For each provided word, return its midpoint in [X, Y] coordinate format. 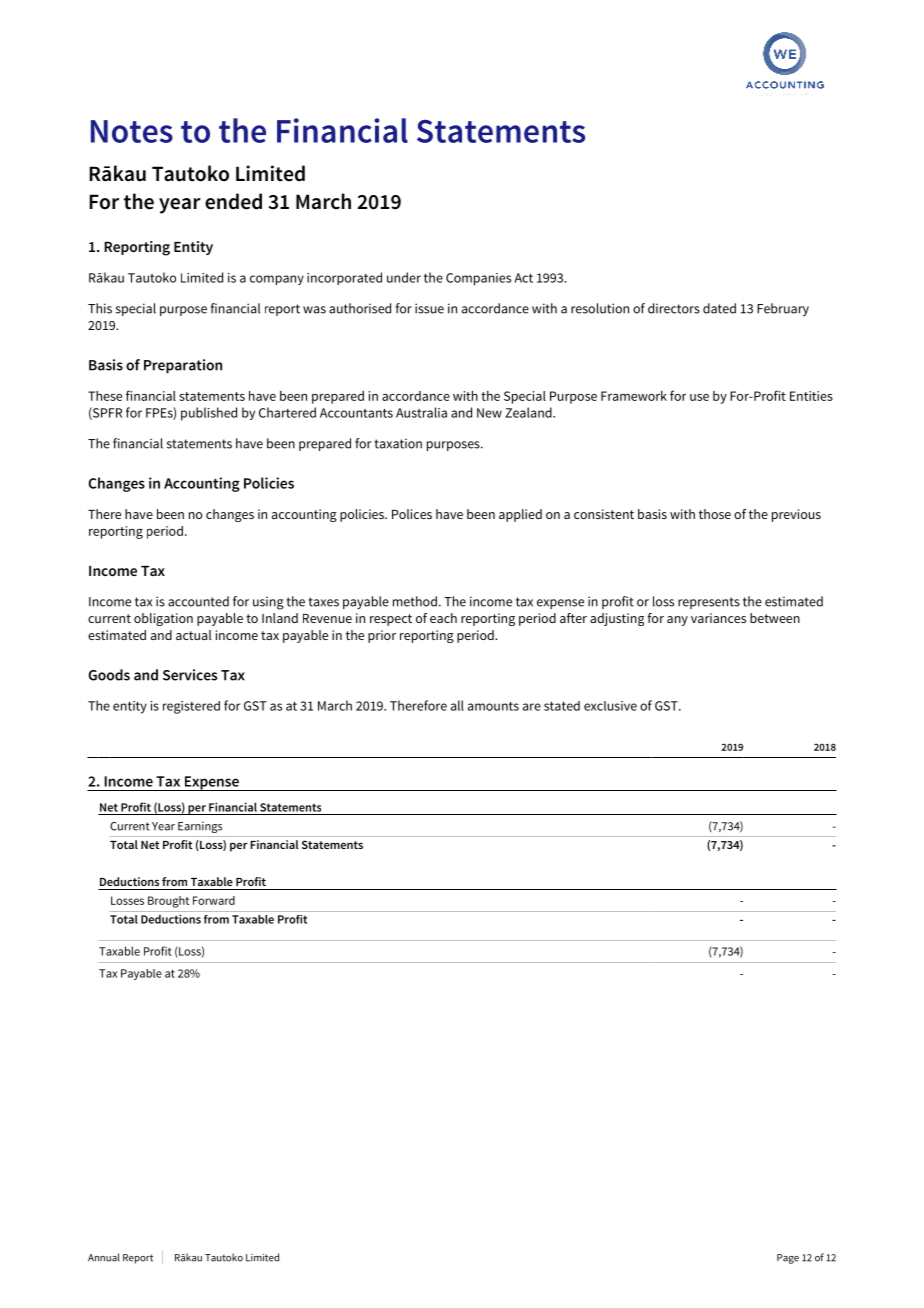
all [457, 705]
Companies [478, 279]
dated [719, 308]
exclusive [610, 706]
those [715, 514]
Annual [104, 1257]
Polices [412, 514]
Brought [168, 902]
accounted [198, 601]
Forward [214, 900]
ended [233, 201]
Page [788, 1259]
